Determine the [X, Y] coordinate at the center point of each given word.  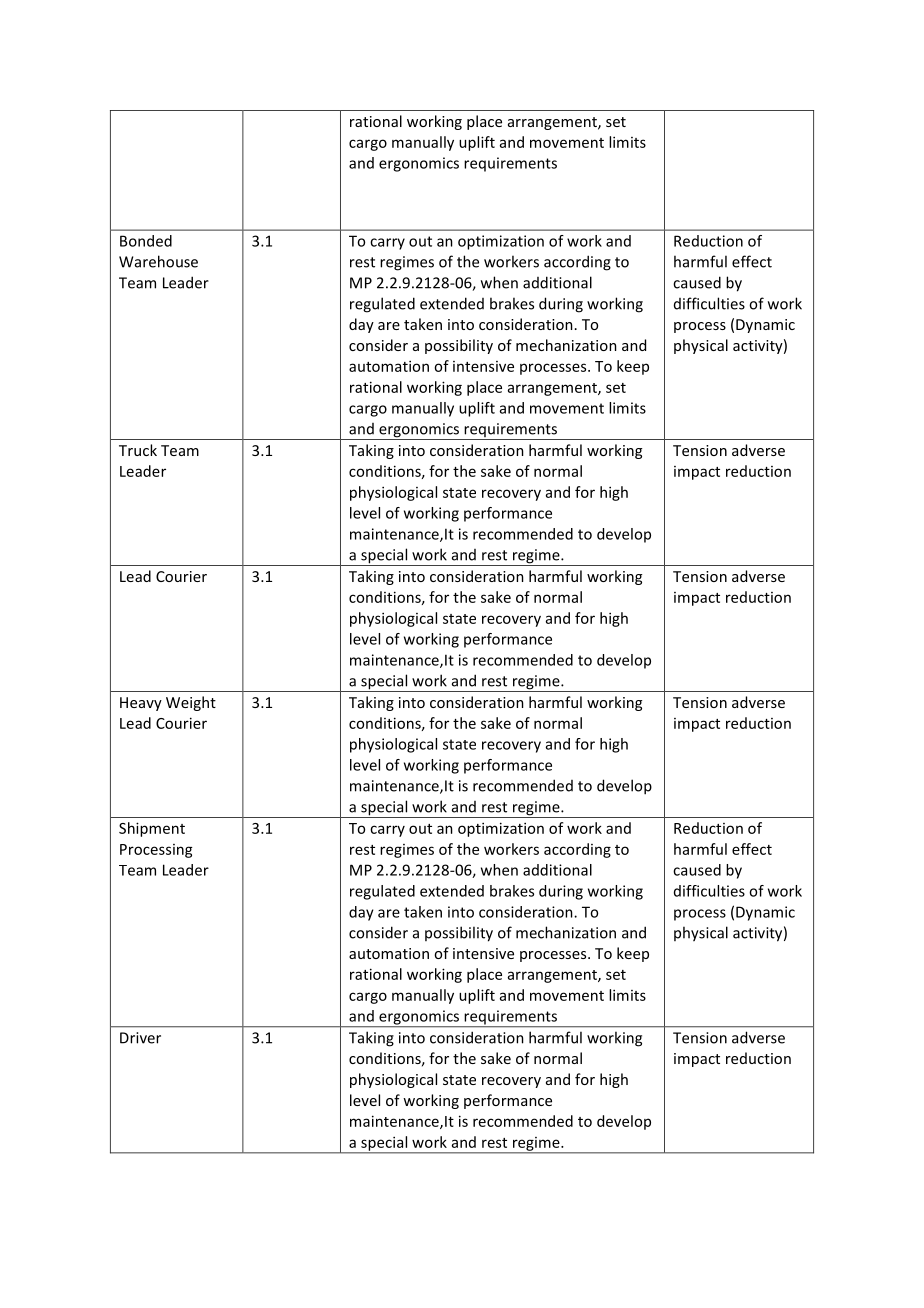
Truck [138, 450]
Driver [140, 1038]
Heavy [141, 704]
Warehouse [158, 261]
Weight [191, 703]
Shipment [152, 829]
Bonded [146, 241]
